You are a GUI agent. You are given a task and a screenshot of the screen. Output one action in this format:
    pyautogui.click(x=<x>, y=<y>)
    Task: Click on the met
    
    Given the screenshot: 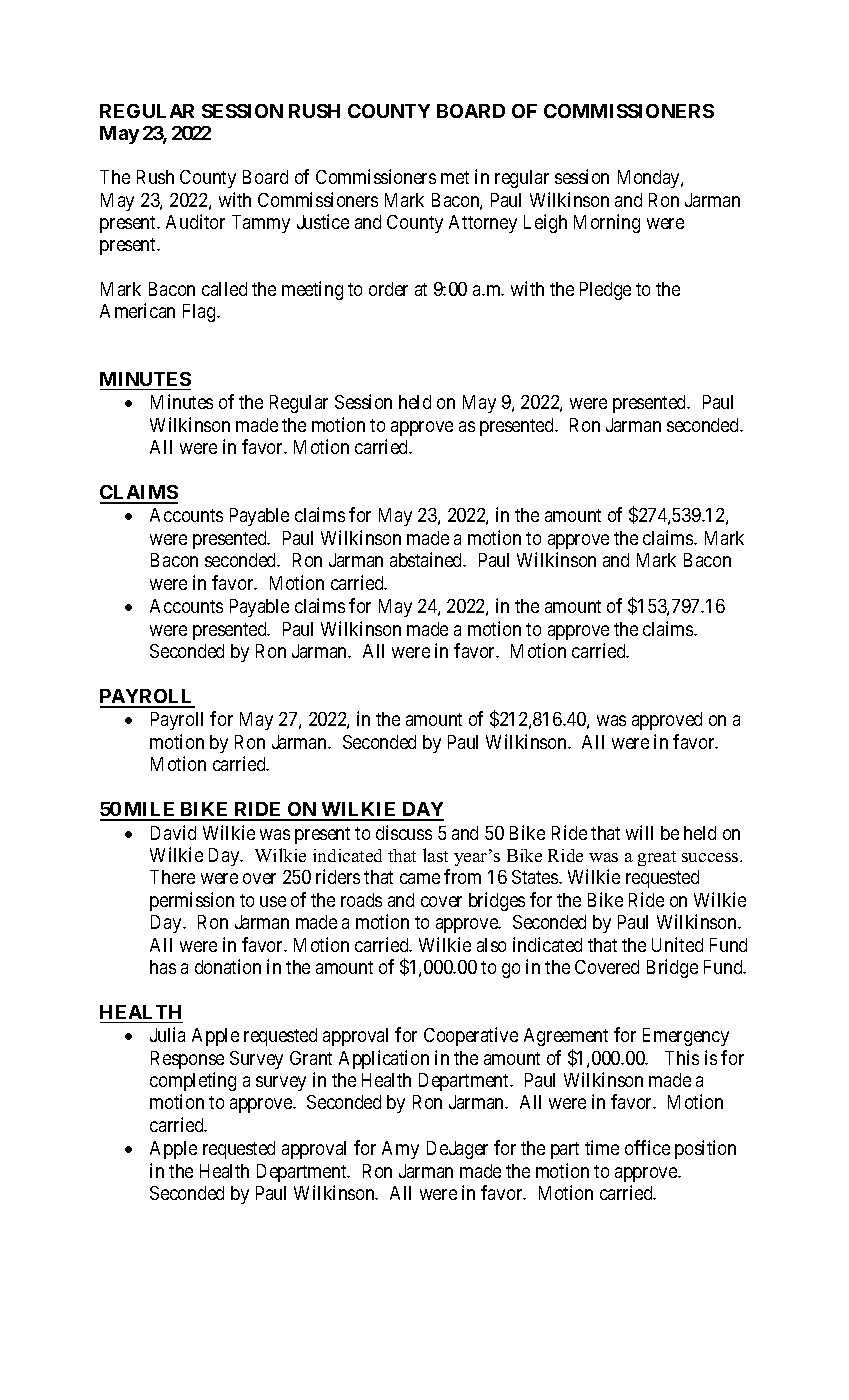 What is the action you would take?
    pyautogui.click(x=455, y=177)
